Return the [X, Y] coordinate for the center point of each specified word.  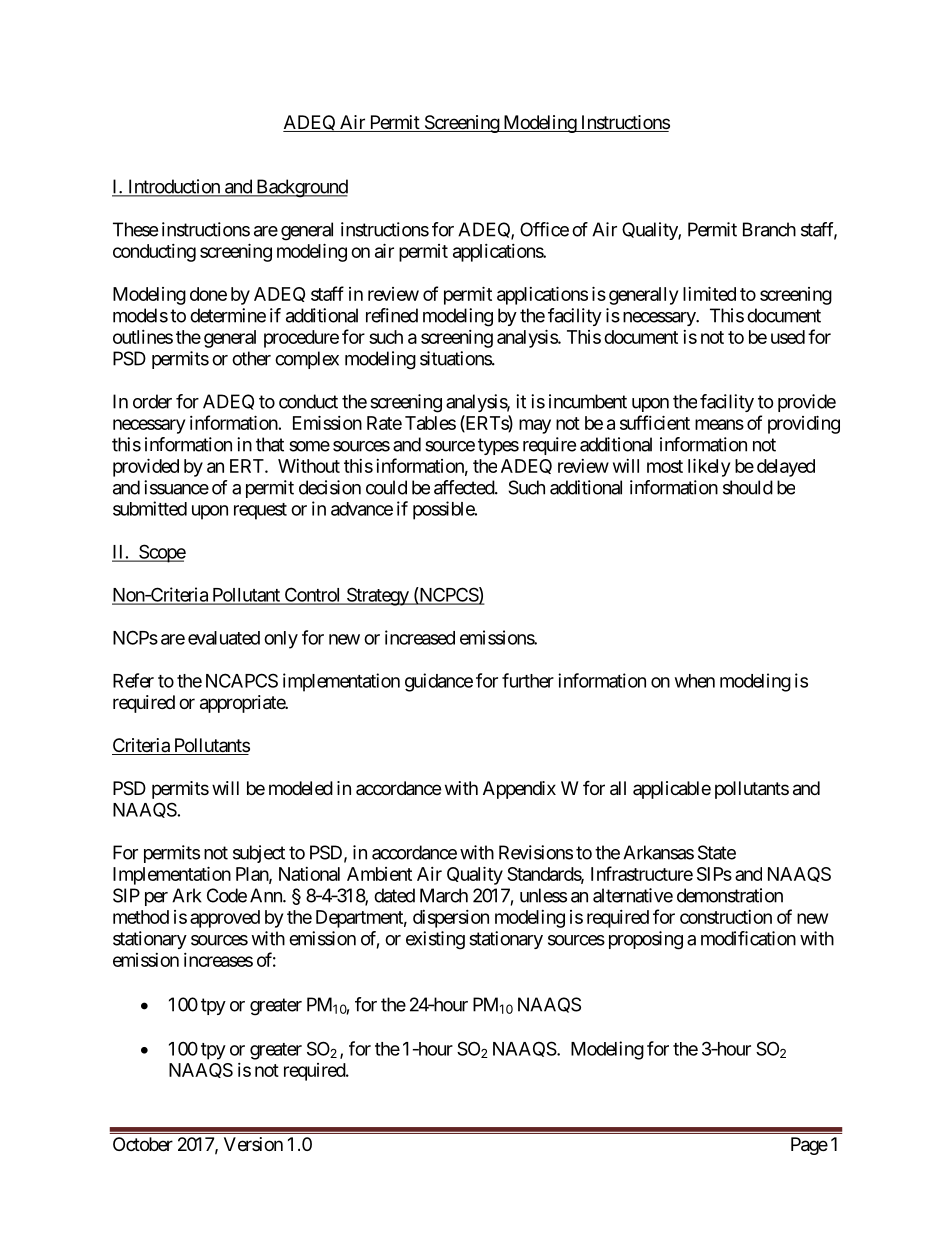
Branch [769, 229]
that [270, 444]
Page [809, 1146]
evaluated [224, 638]
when [695, 681]
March [444, 895]
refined [392, 315]
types [498, 446]
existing [435, 940]
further [528, 680]
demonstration [730, 895]
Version [253, 1144]
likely [709, 467]
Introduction [174, 187]
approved [225, 919]
